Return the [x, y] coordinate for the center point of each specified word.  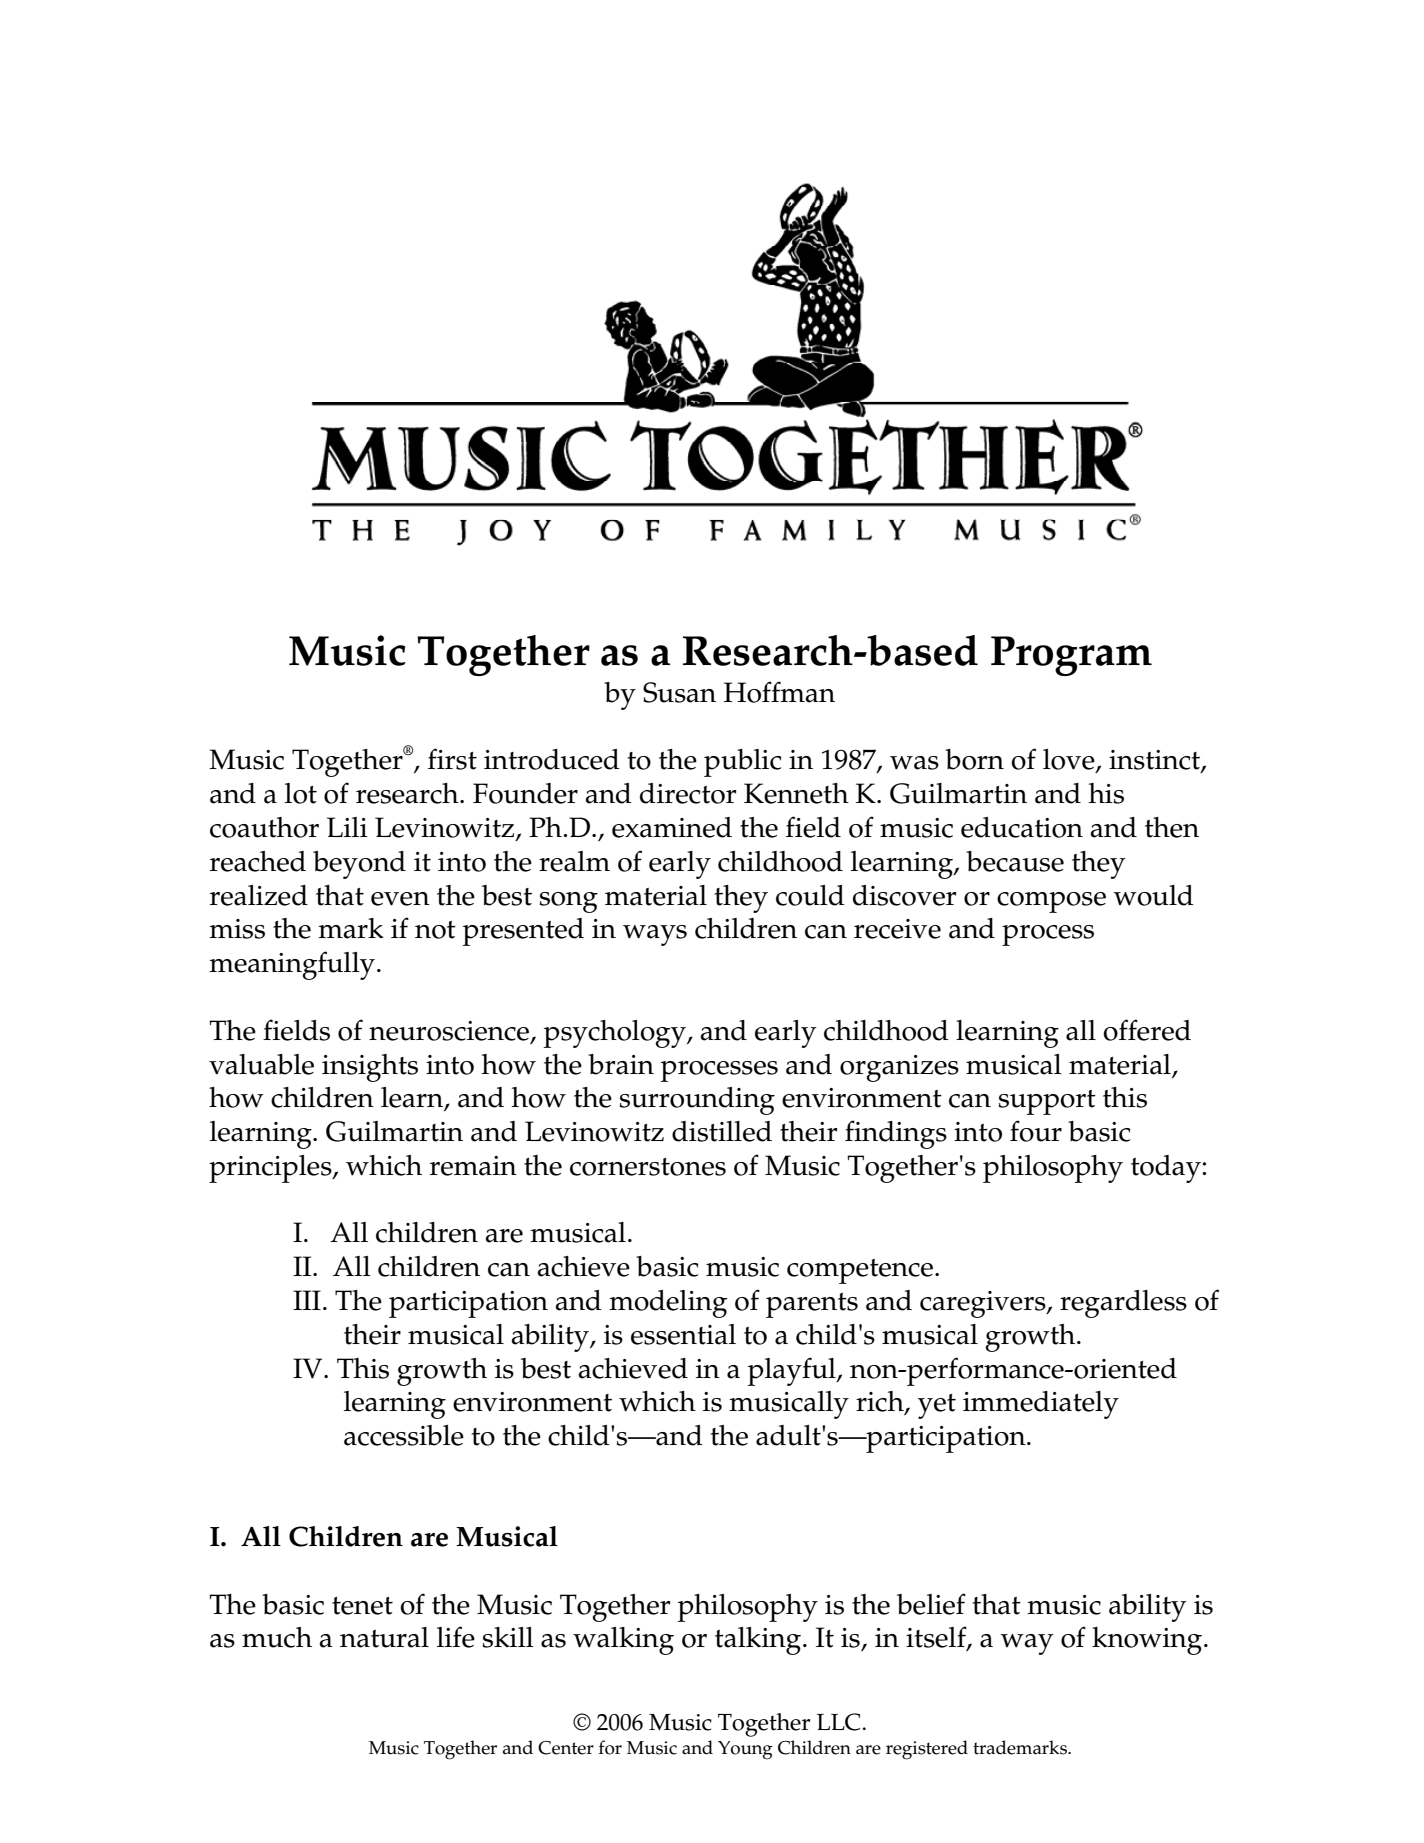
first [452, 759]
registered [927, 1750]
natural [384, 1637]
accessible [404, 1435]
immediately [1041, 1405]
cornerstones [648, 1167]
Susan [679, 692]
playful [793, 1371]
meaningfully [293, 965]
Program [1071, 656]
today [1167, 1169]
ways [655, 935]
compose [1051, 902]
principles [271, 1169]
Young [745, 1750]
